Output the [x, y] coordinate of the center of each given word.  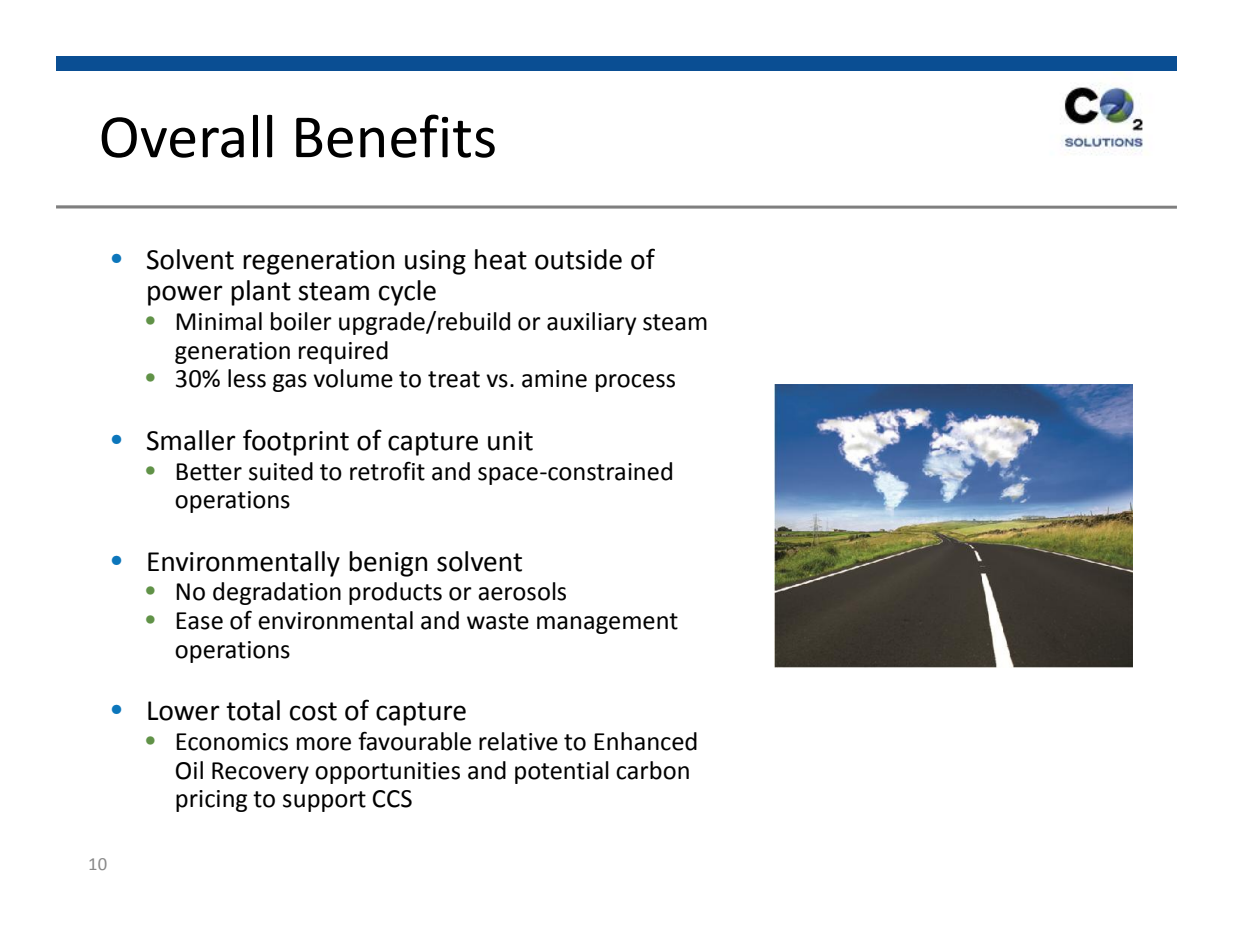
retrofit [387, 471]
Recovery [260, 773]
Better [209, 472]
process [635, 383]
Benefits [395, 136]
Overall [186, 136]
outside [578, 259]
